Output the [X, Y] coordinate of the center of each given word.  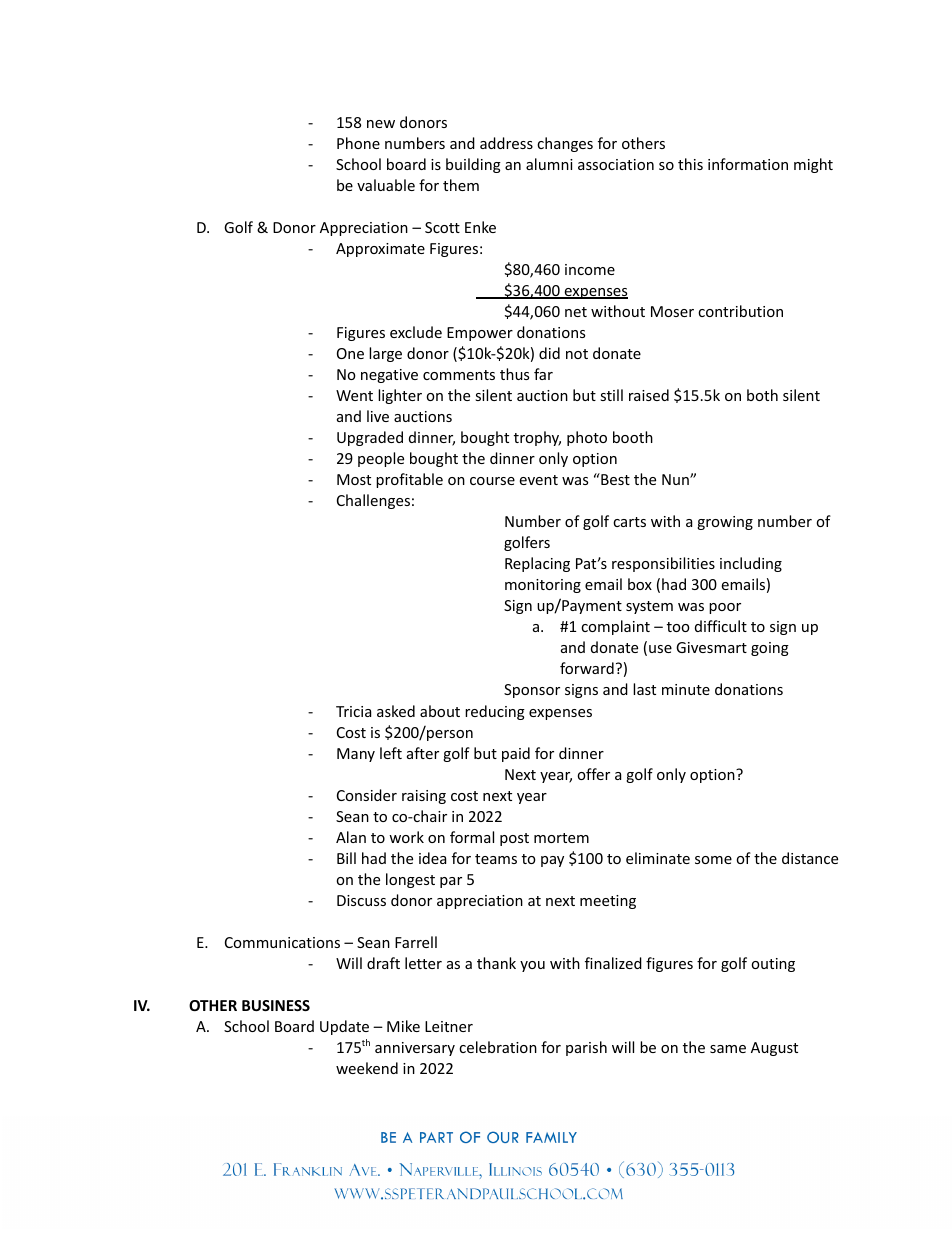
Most [354, 479]
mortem [561, 838]
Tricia [353, 711]
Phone [358, 143]
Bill [346, 858]
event [538, 480]
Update [344, 1027]
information [748, 164]
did [549, 353]
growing [725, 523]
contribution [740, 311]
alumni [549, 164]
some [713, 860]
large [385, 354]
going [770, 649]
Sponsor [532, 691]
